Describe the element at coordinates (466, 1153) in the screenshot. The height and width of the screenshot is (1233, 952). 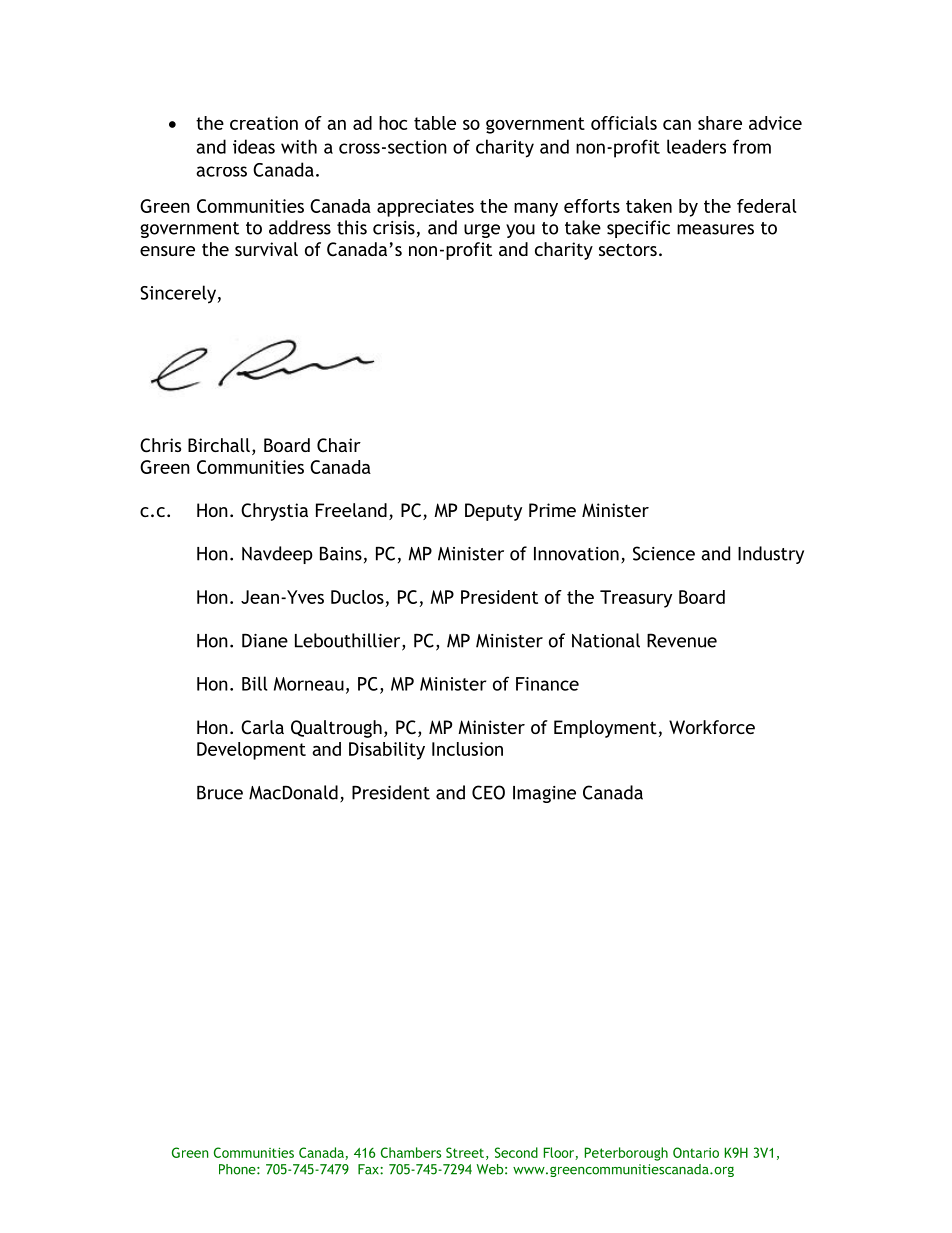
I see `Street` at that location.
